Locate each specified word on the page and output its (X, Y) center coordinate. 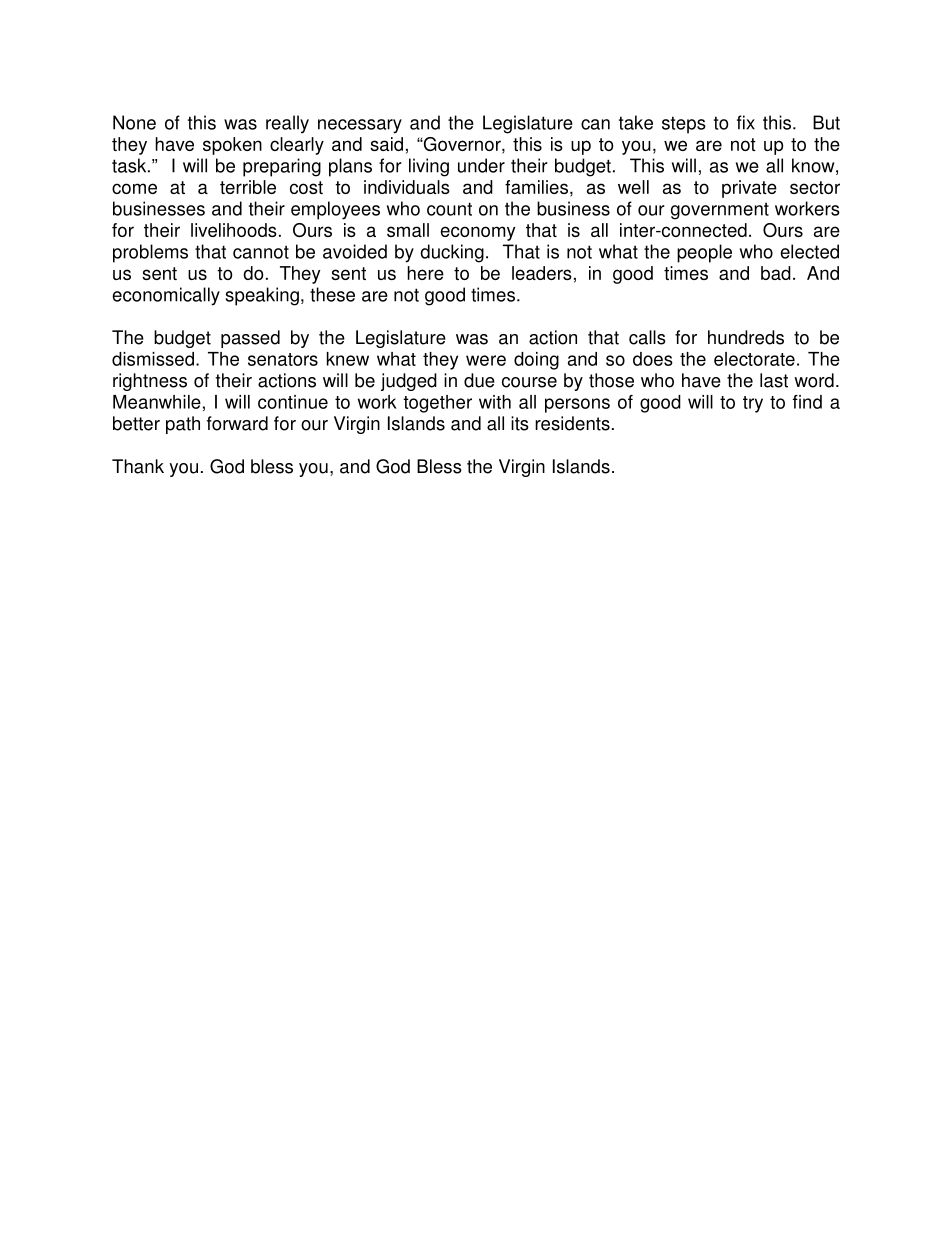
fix (746, 122)
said (386, 144)
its (520, 423)
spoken (232, 146)
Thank (138, 466)
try (753, 404)
